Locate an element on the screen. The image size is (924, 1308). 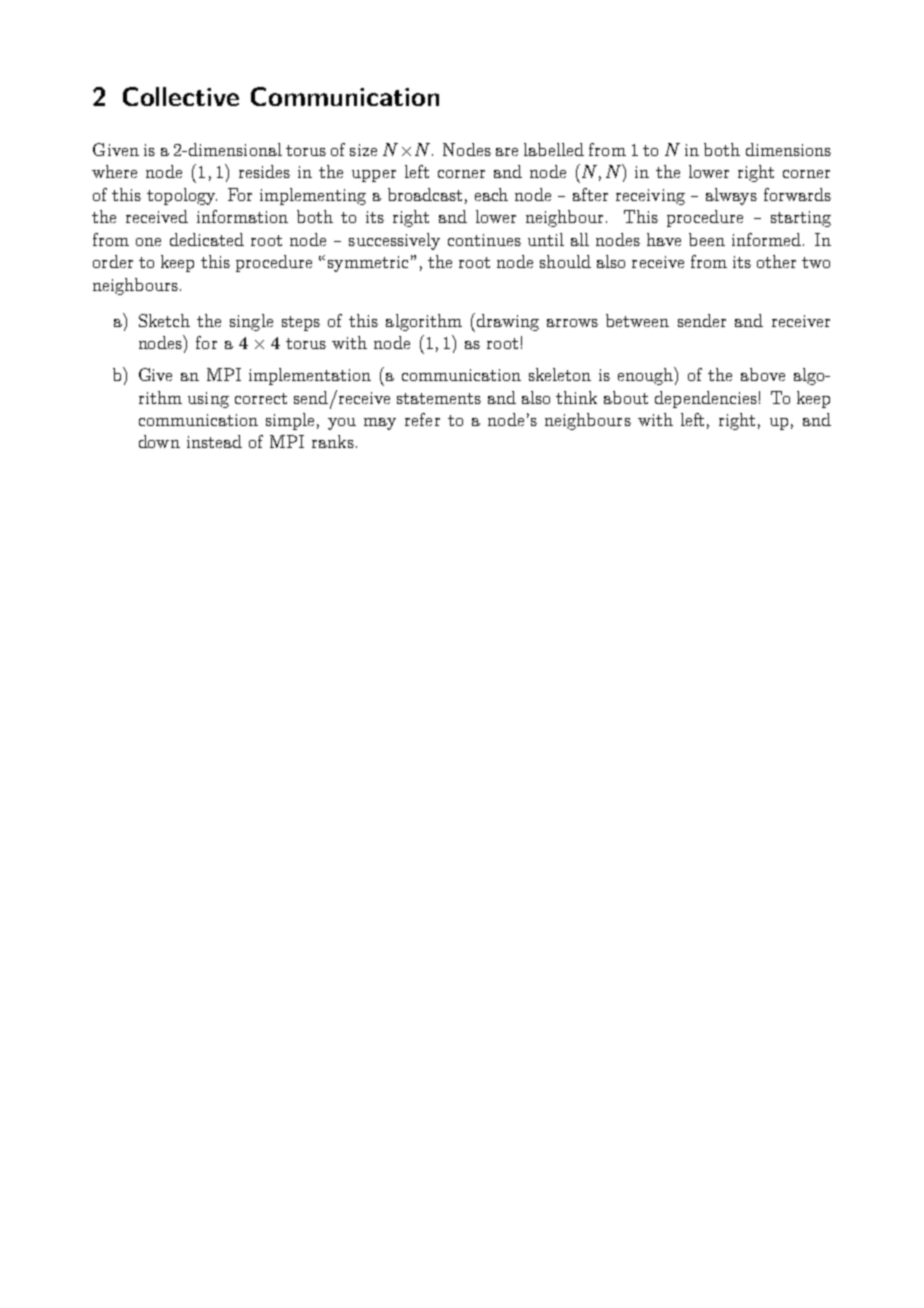
above is located at coordinates (763, 374).
